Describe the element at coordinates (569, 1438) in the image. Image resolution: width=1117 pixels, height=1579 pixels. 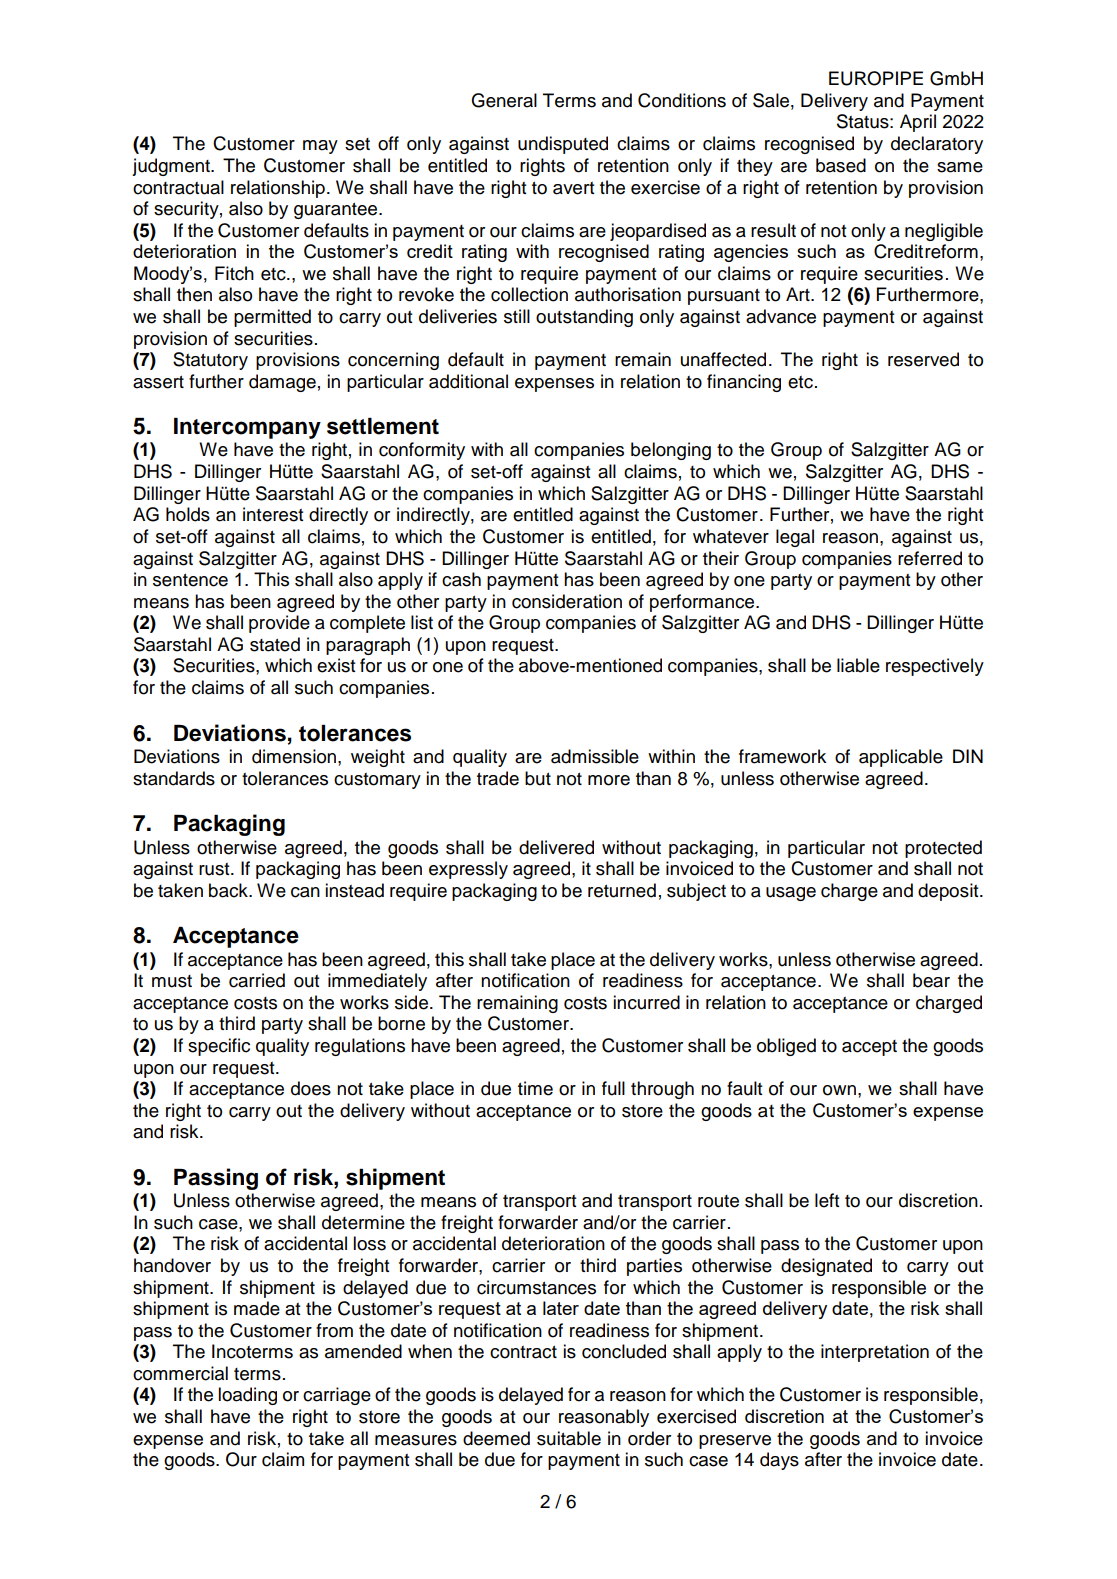
I see `suitable` at that location.
